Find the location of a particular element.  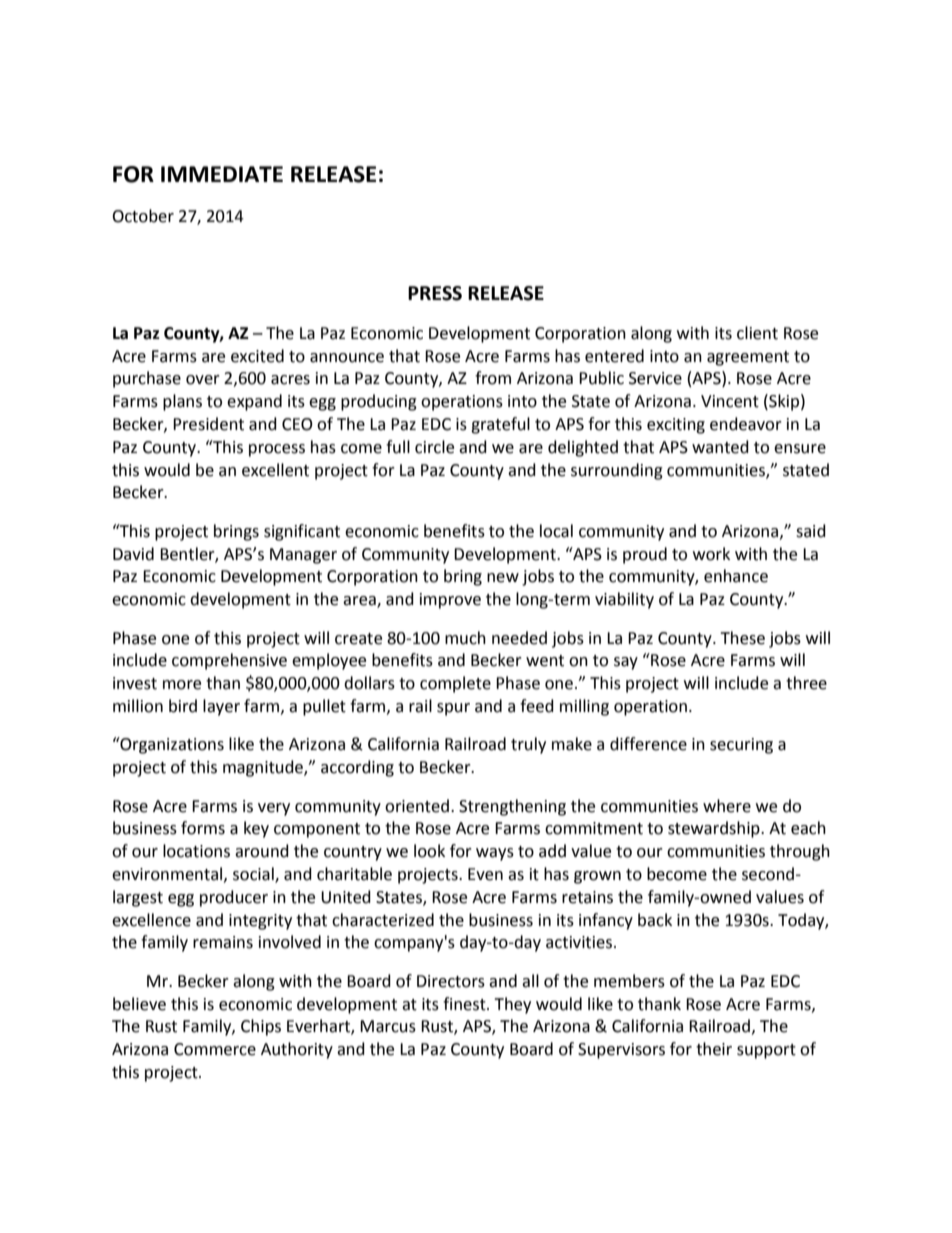

comprehensive is located at coordinates (229, 661).
